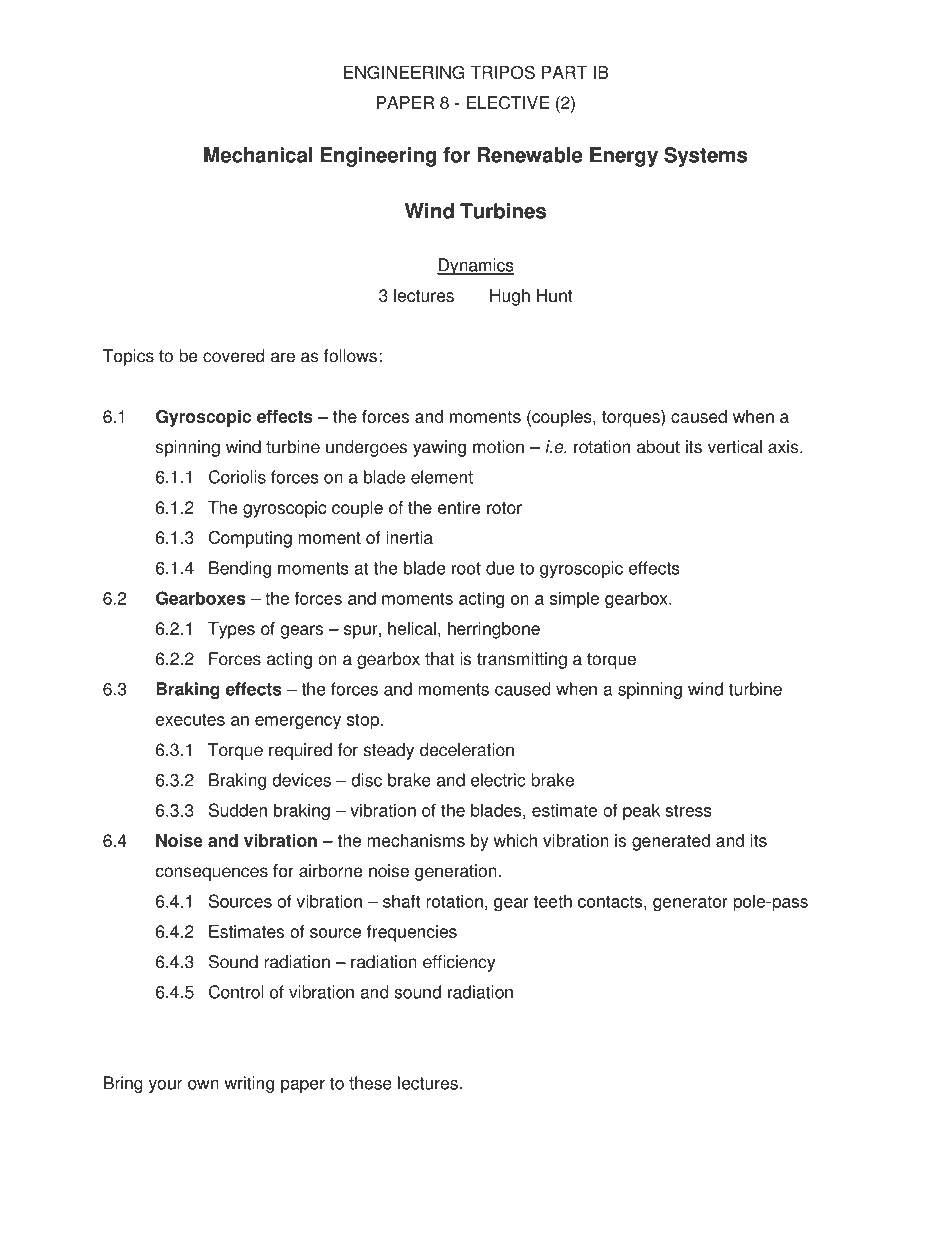  Describe the element at coordinates (203, 1085) in the document. I see `own` at that location.
